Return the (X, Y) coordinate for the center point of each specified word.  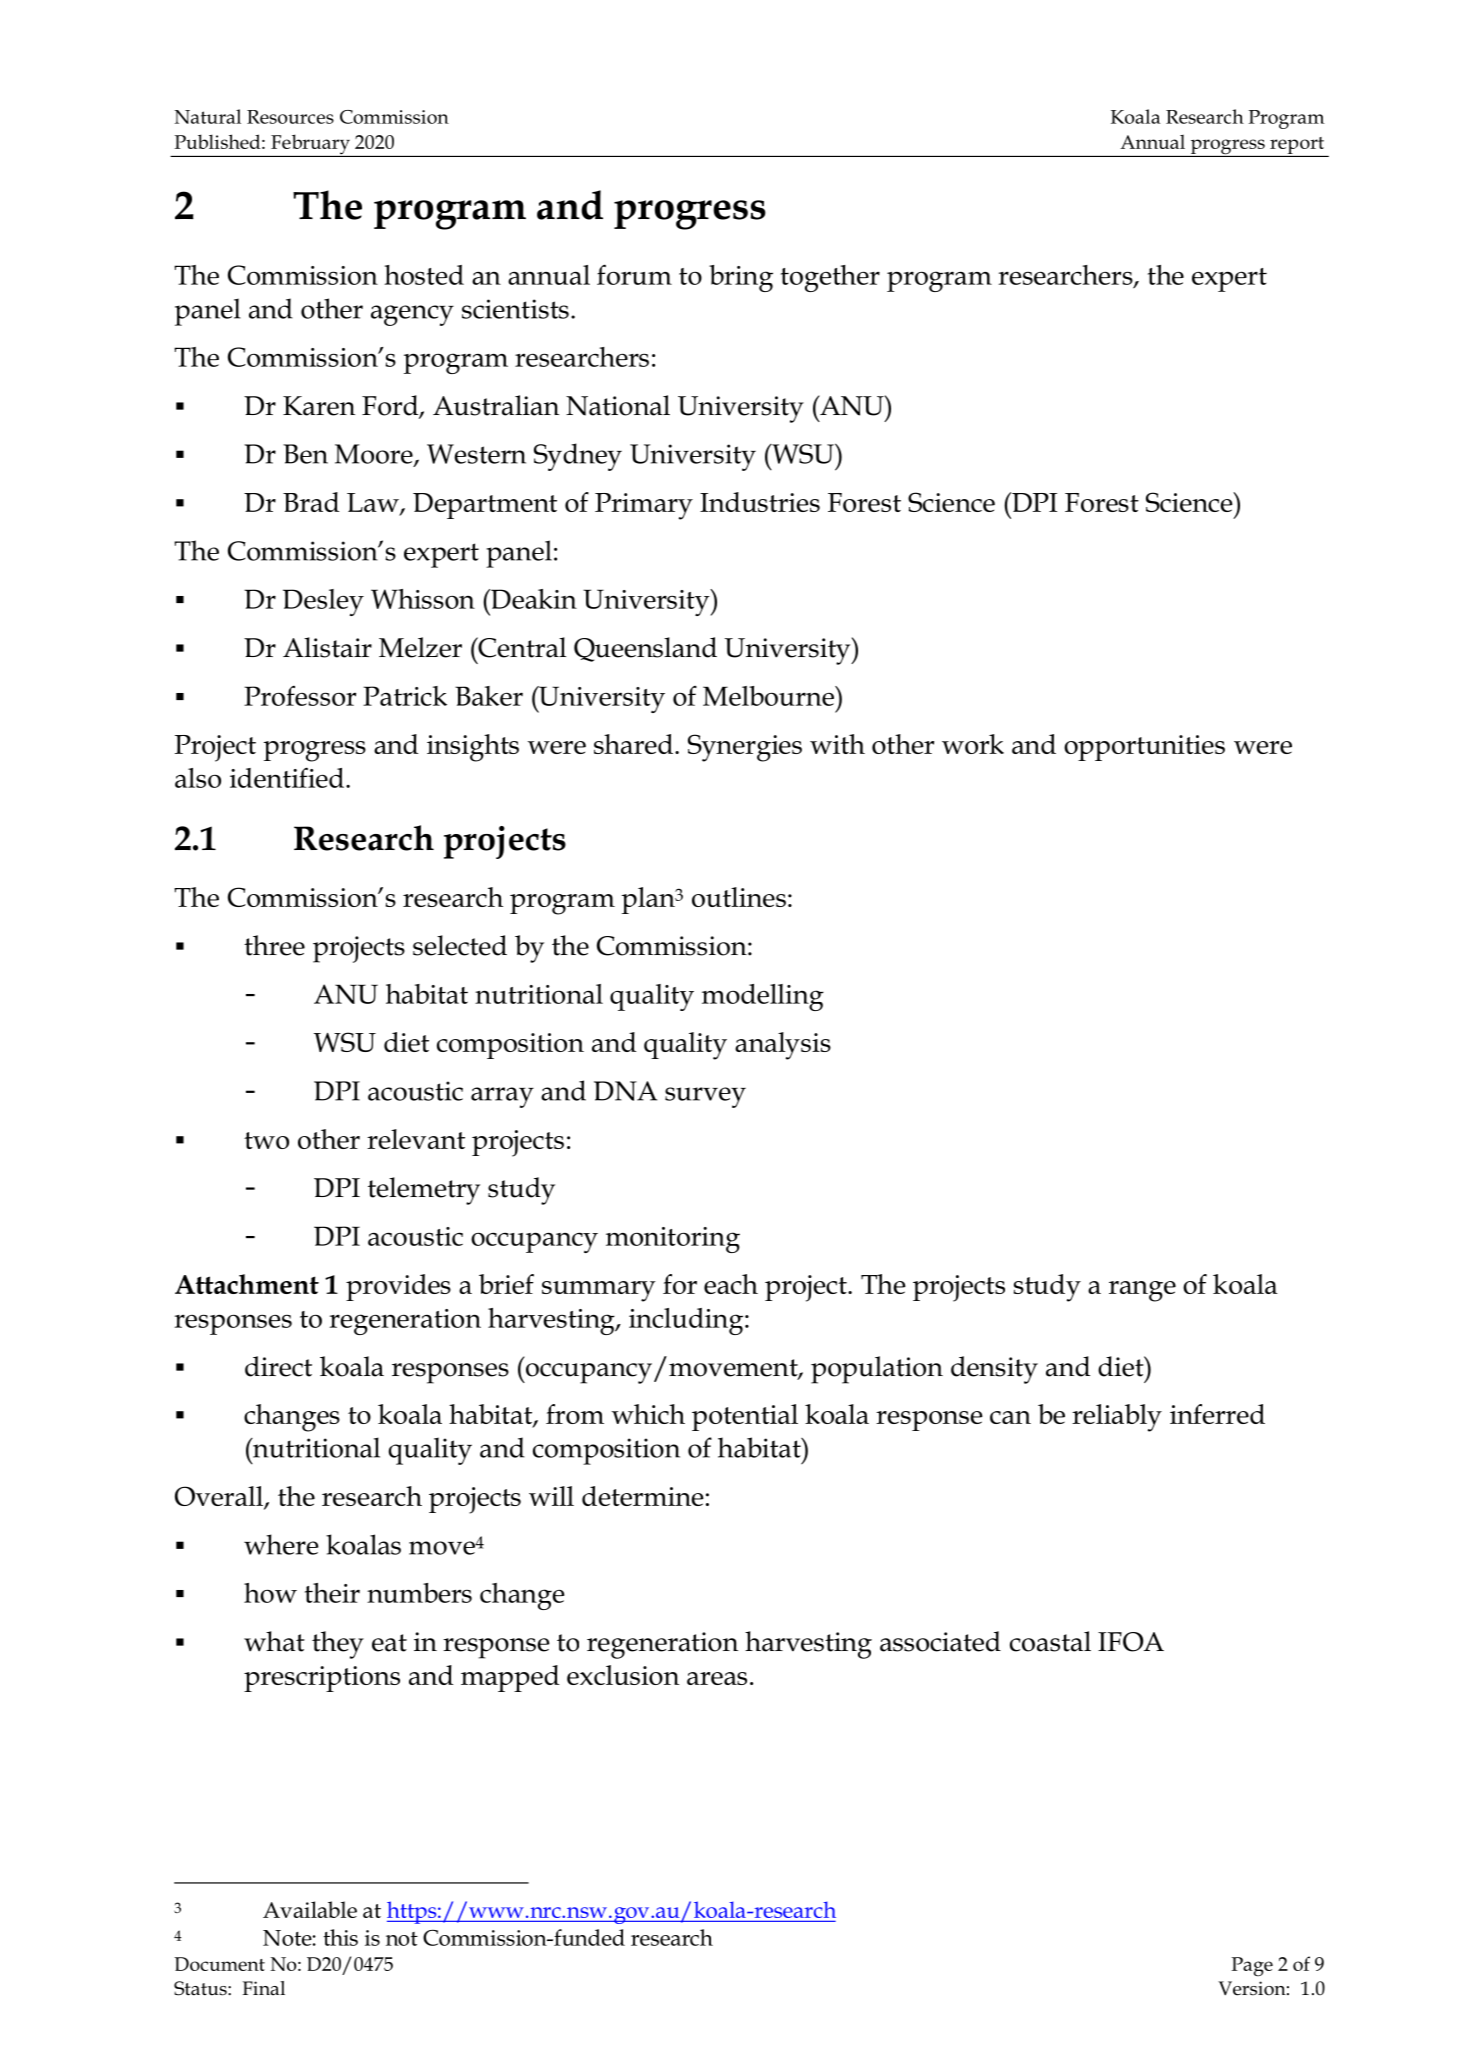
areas (717, 1678)
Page (1252, 1967)
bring (741, 278)
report (1297, 145)
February (310, 145)
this (340, 1937)
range (1142, 1291)
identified (288, 777)
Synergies (745, 748)
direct (278, 1366)
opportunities (1144, 748)
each (731, 1284)
